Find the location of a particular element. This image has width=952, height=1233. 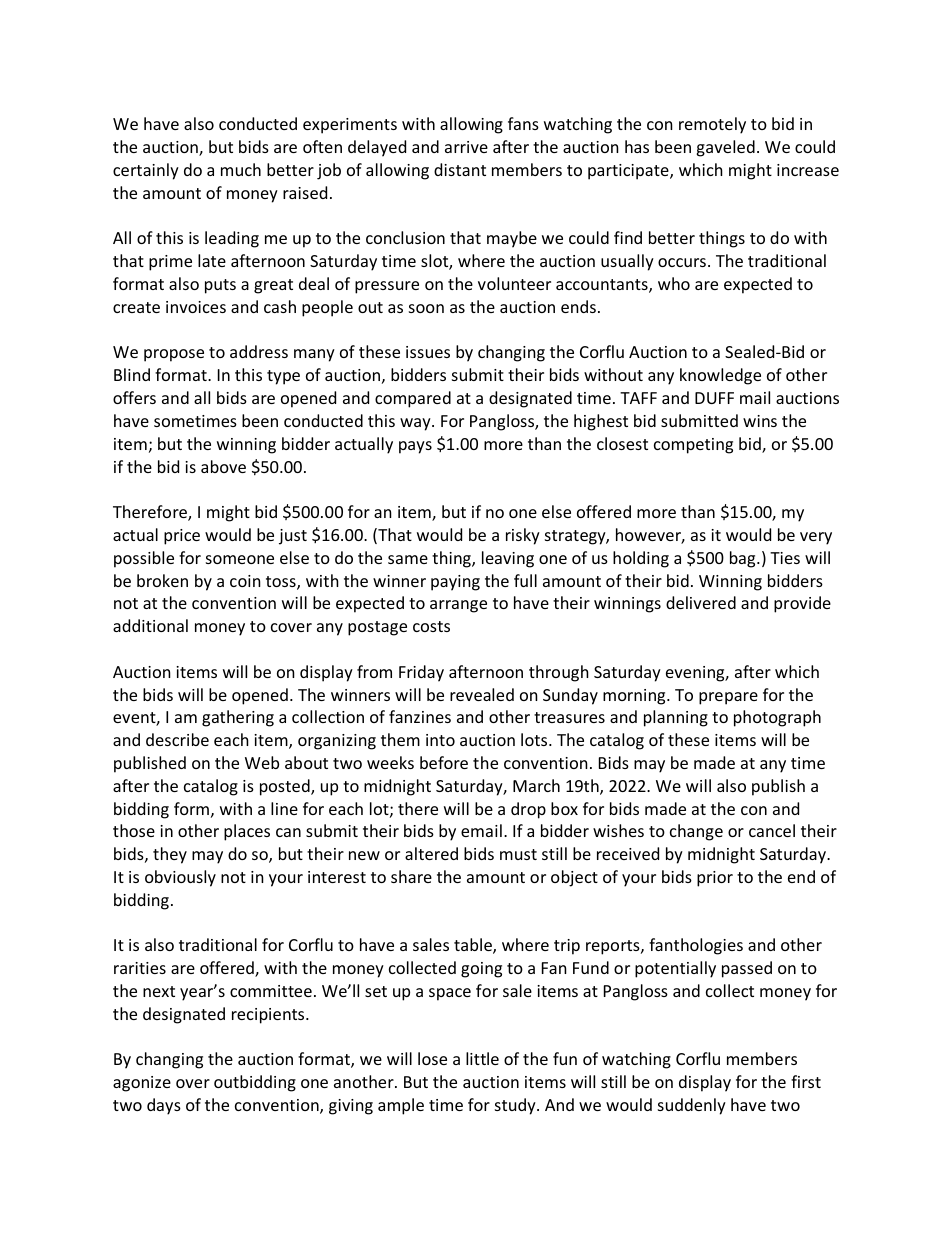

above is located at coordinates (223, 466).
